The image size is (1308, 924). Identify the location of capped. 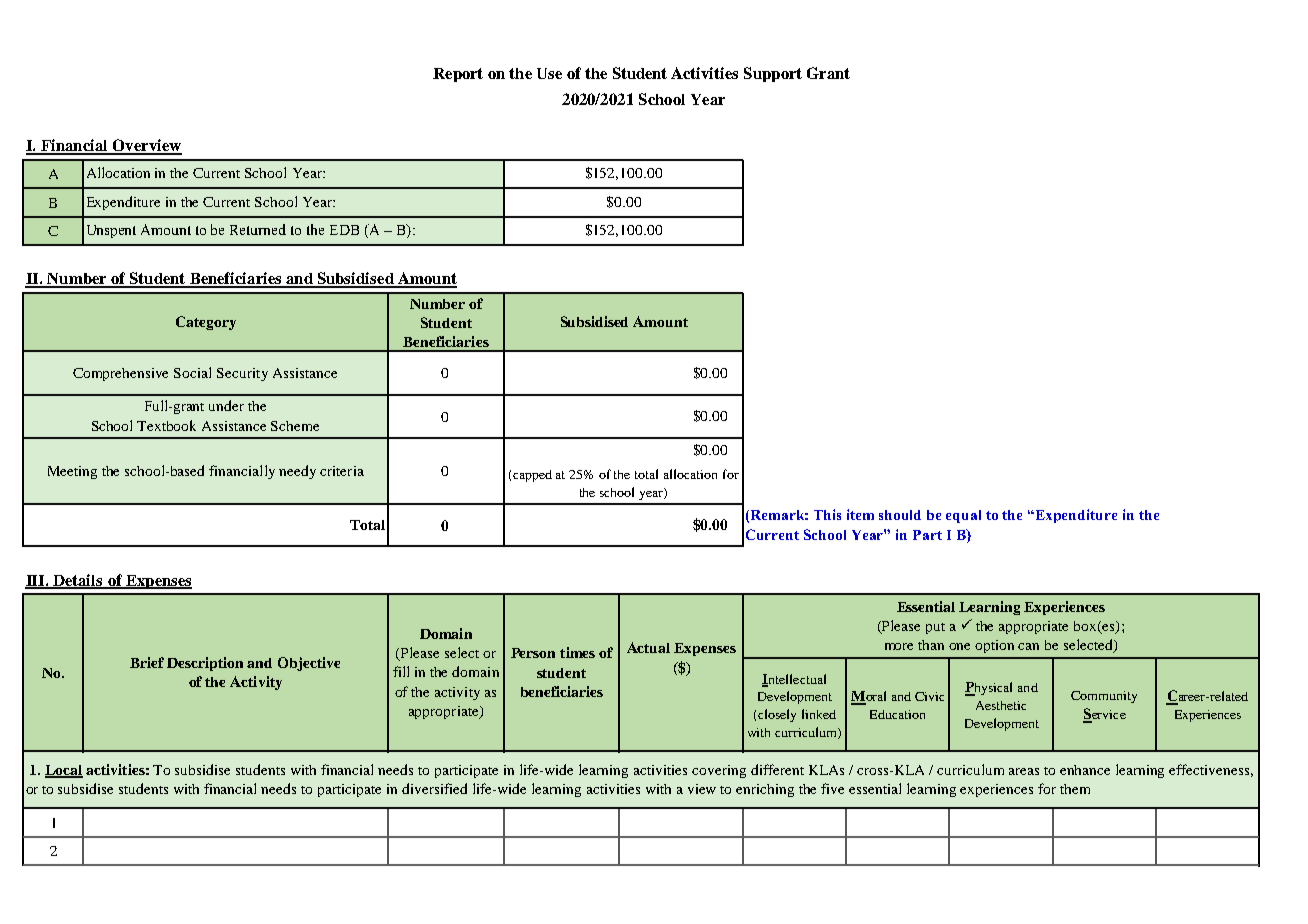
(532, 476).
